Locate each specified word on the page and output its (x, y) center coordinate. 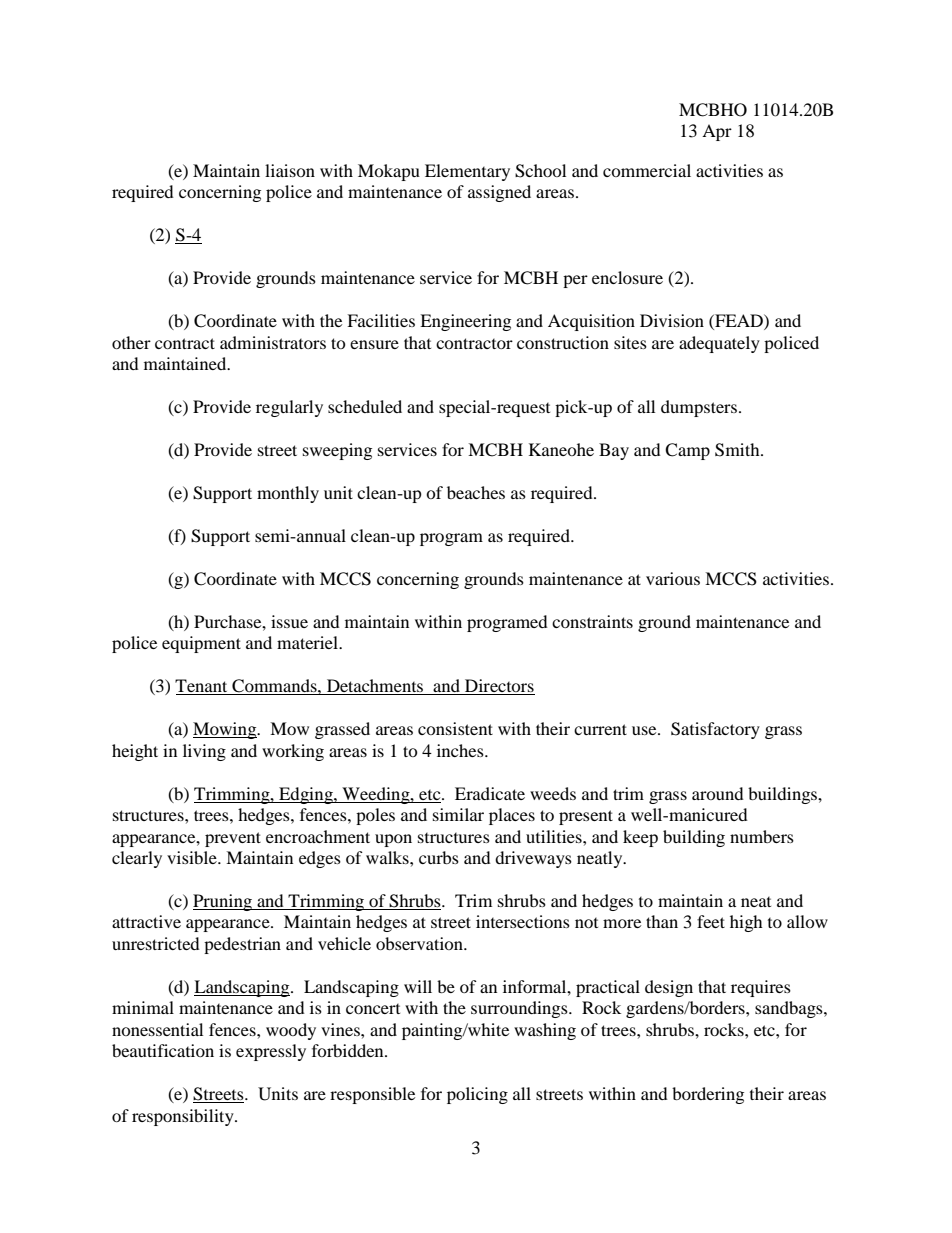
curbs (439, 857)
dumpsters (699, 408)
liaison (290, 170)
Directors (499, 687)
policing (477, 1095)
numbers (762, 836)
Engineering (465, 322)
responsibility (184, 1117)
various (673, 578)
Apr (717, 132)
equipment (201, 644)
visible (193, 857)
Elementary (467, 172)
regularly (289, 408)
